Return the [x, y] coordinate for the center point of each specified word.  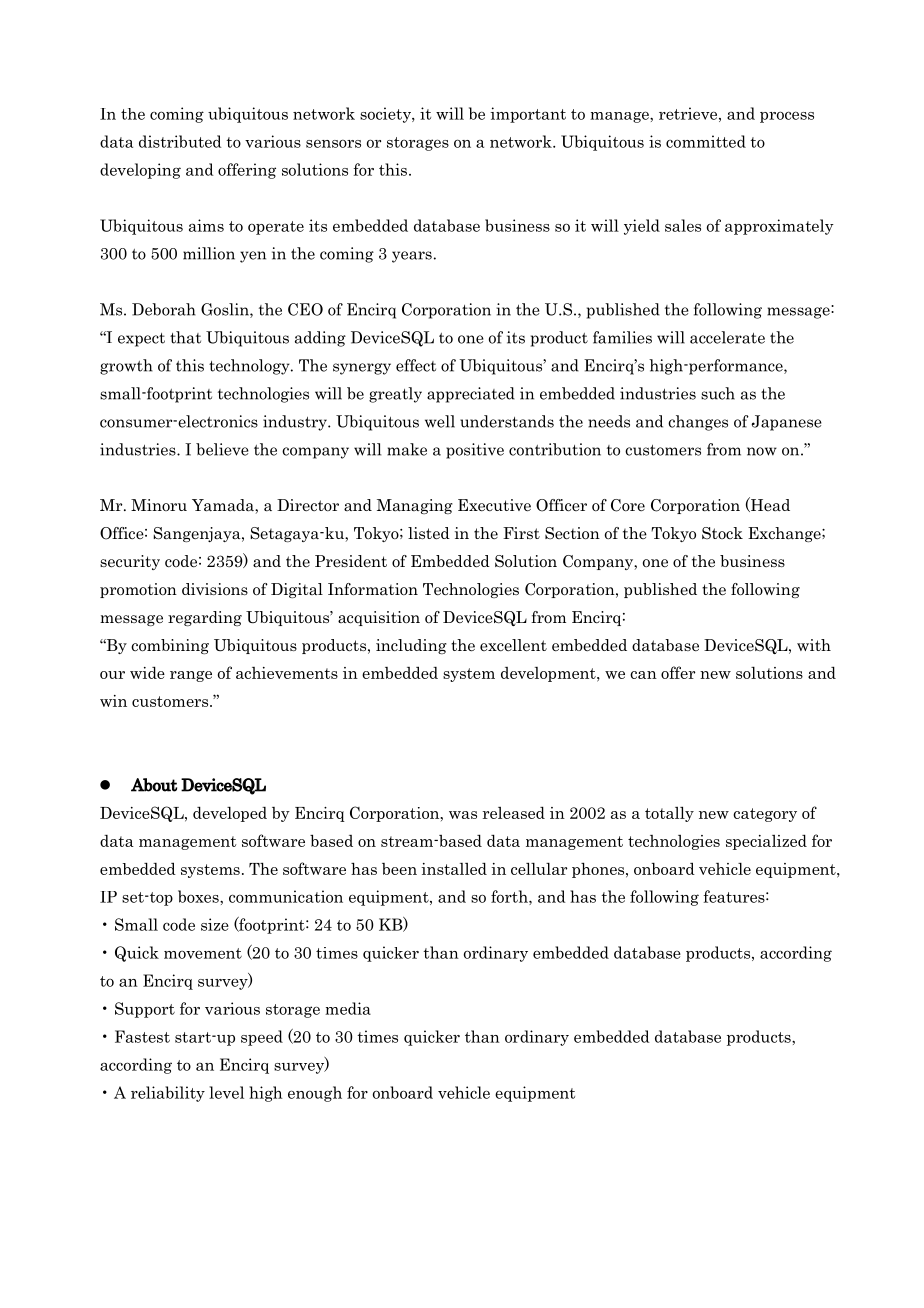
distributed [180, 141]
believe [222, 449]
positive [475, 451]
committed [706, 141]
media [348, 1008]
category [765, 815]
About [154, 785]
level [226, 1092]
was [463, 815]
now [762, 451]
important [528, 115]
